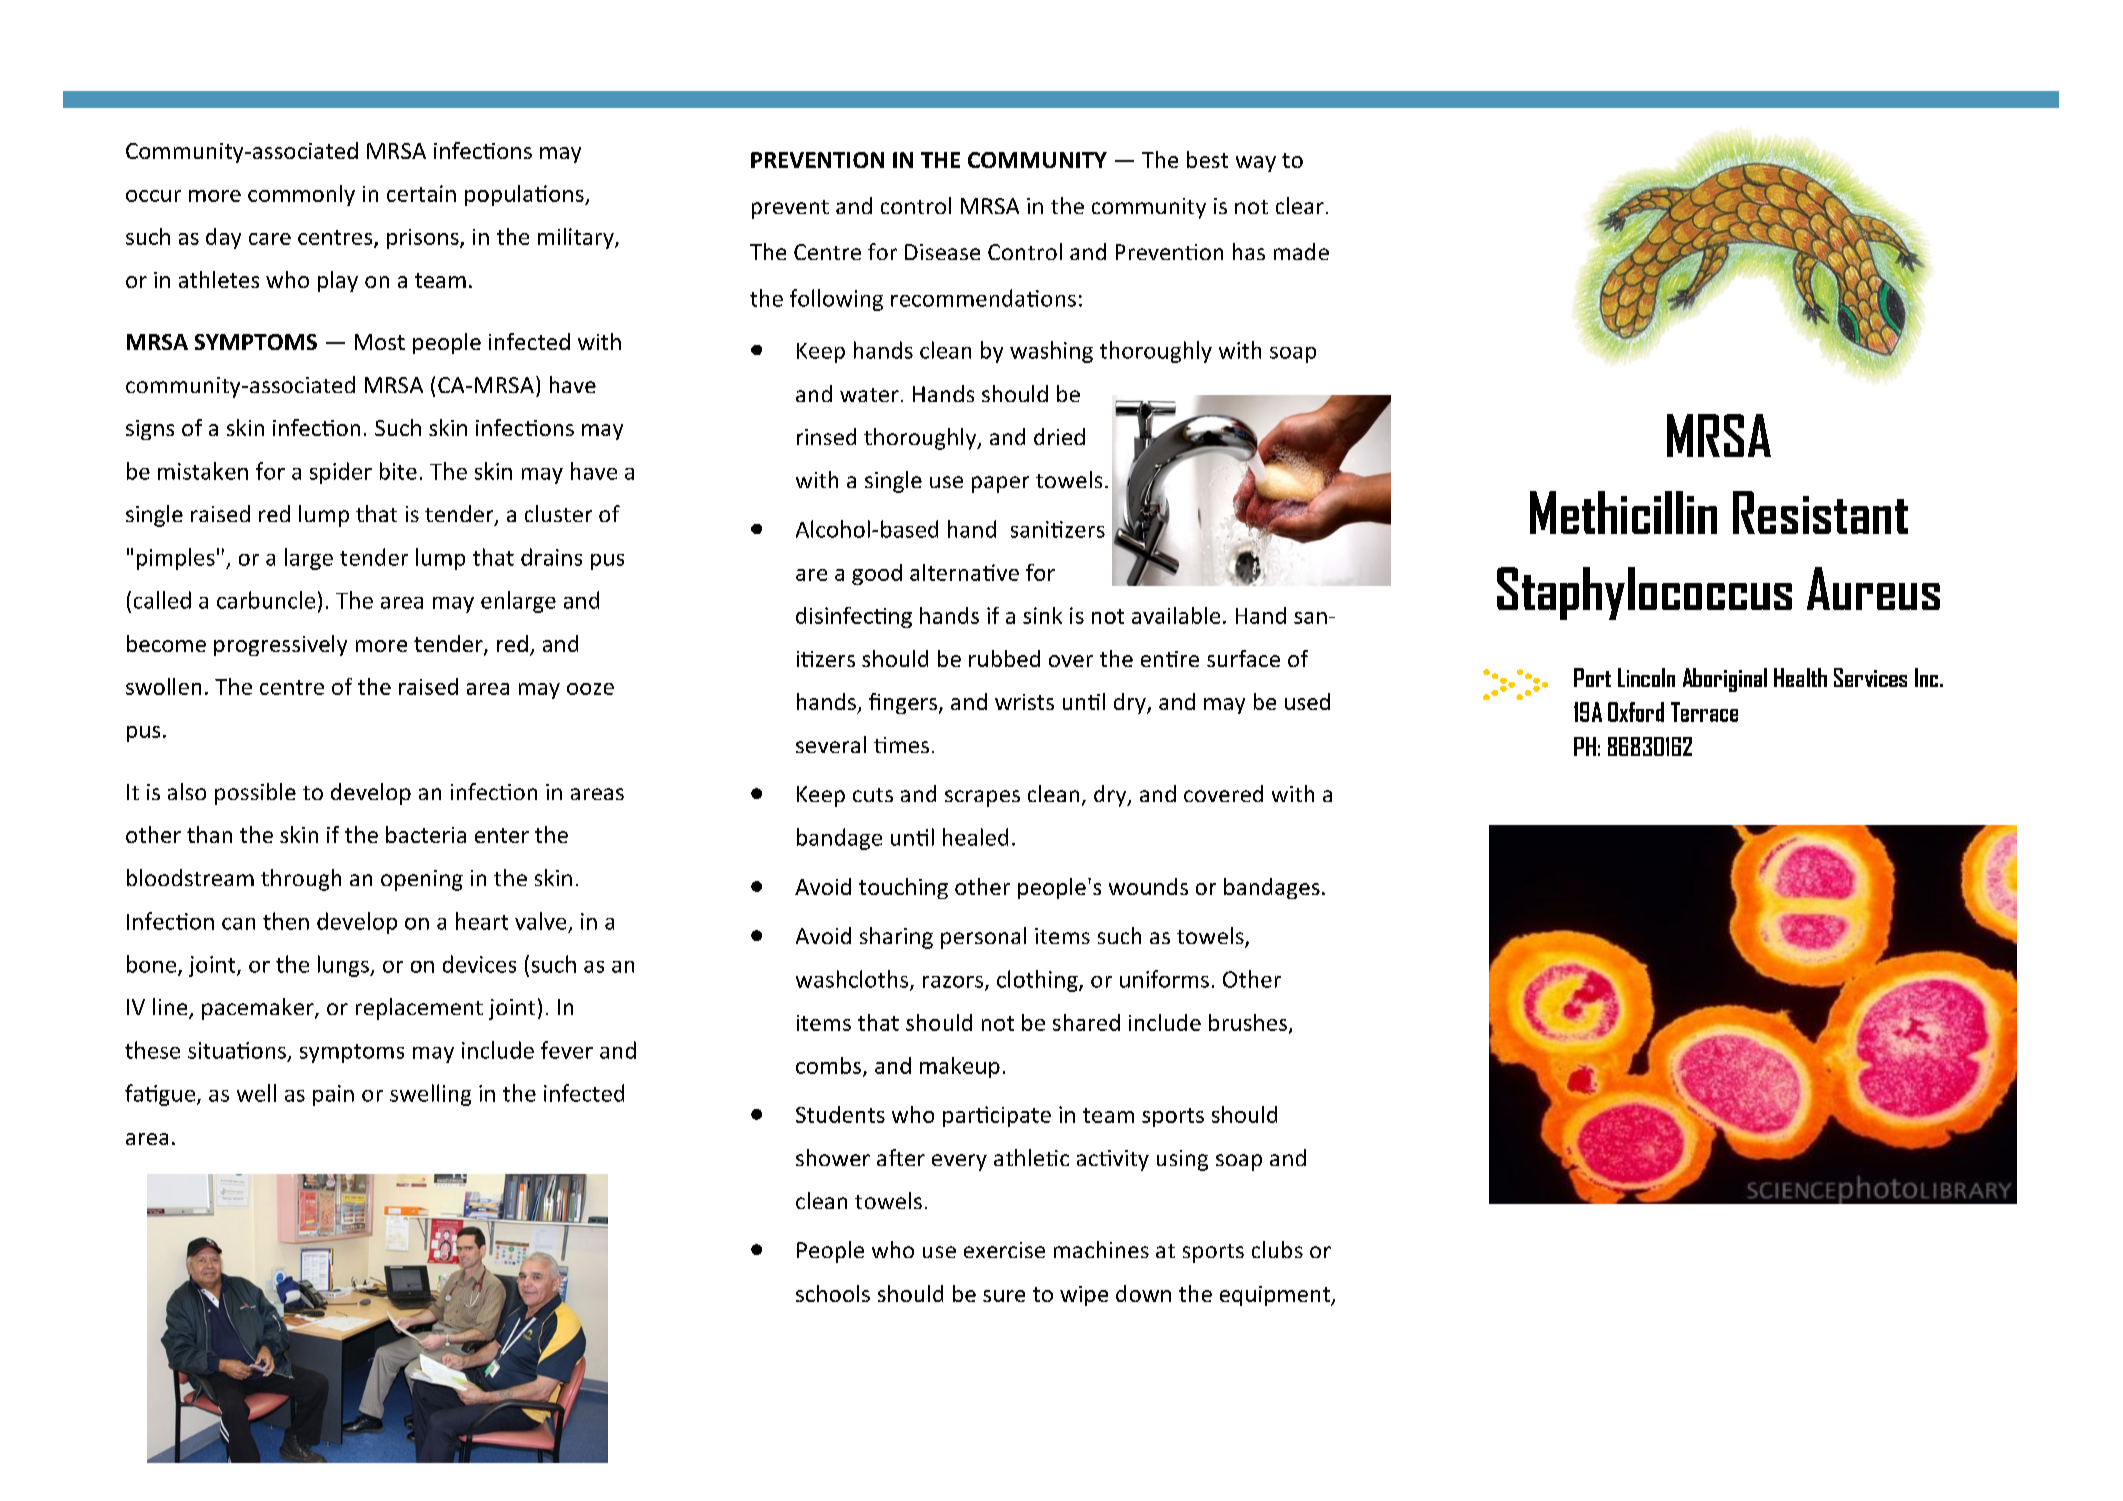 Image resolution: width=2123 pixels, height=1501 pixels. I want to click on possible, so click(255, 794).
